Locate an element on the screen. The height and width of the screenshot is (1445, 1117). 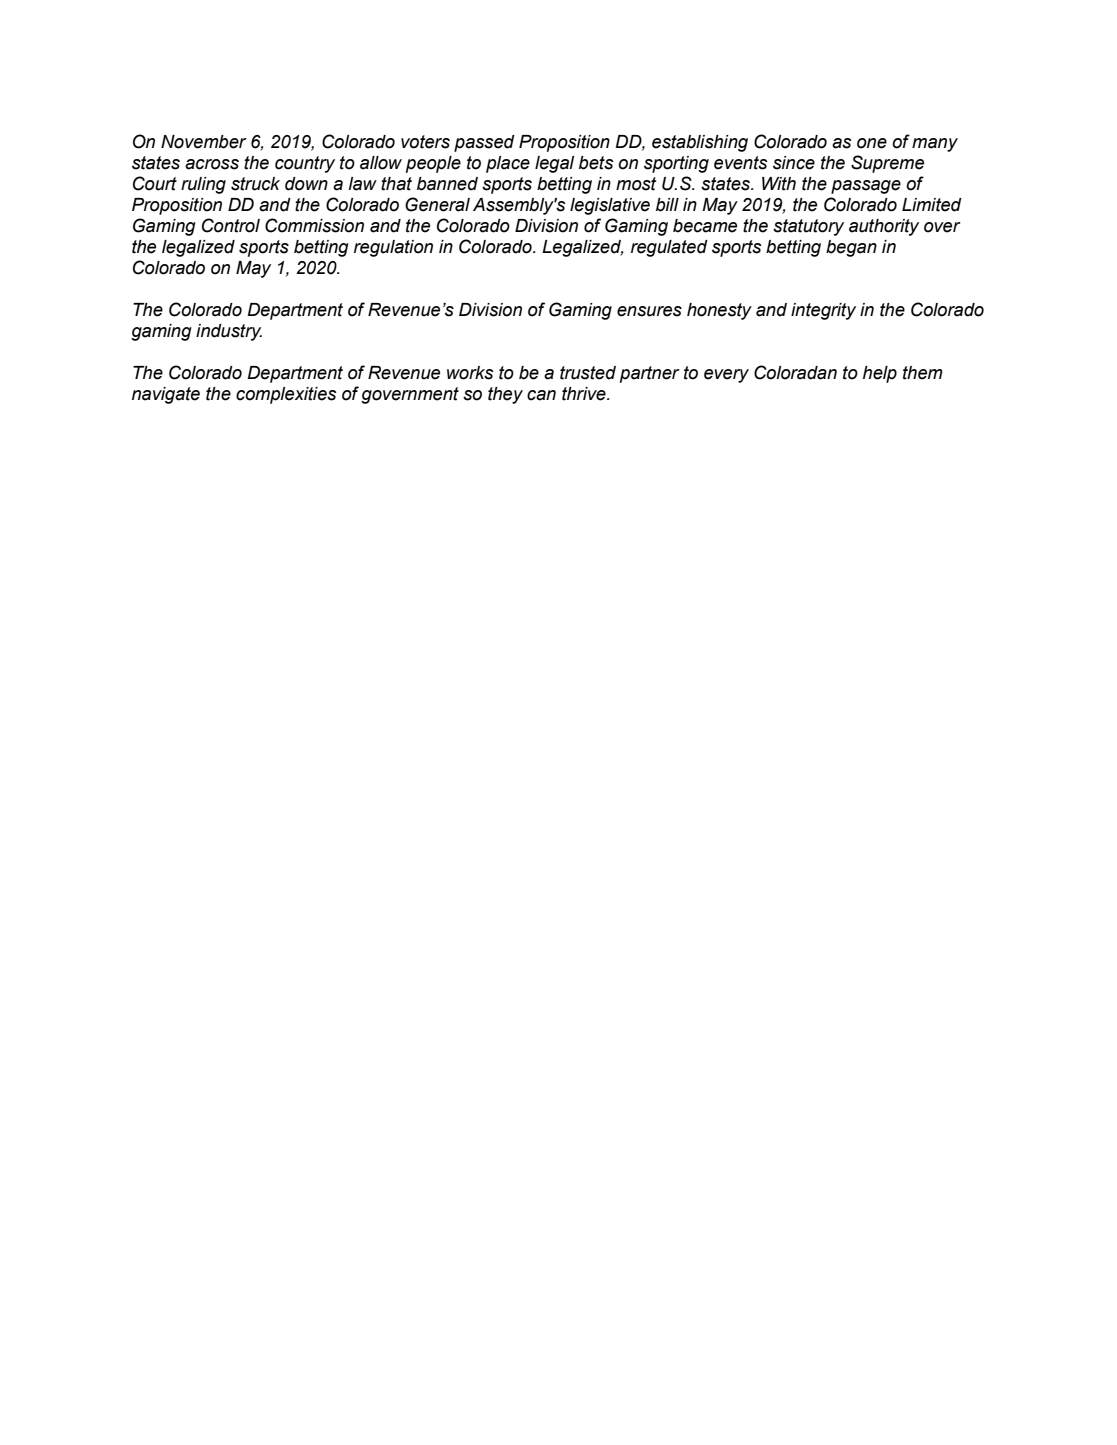
since is located at coordinates (794, 163).
